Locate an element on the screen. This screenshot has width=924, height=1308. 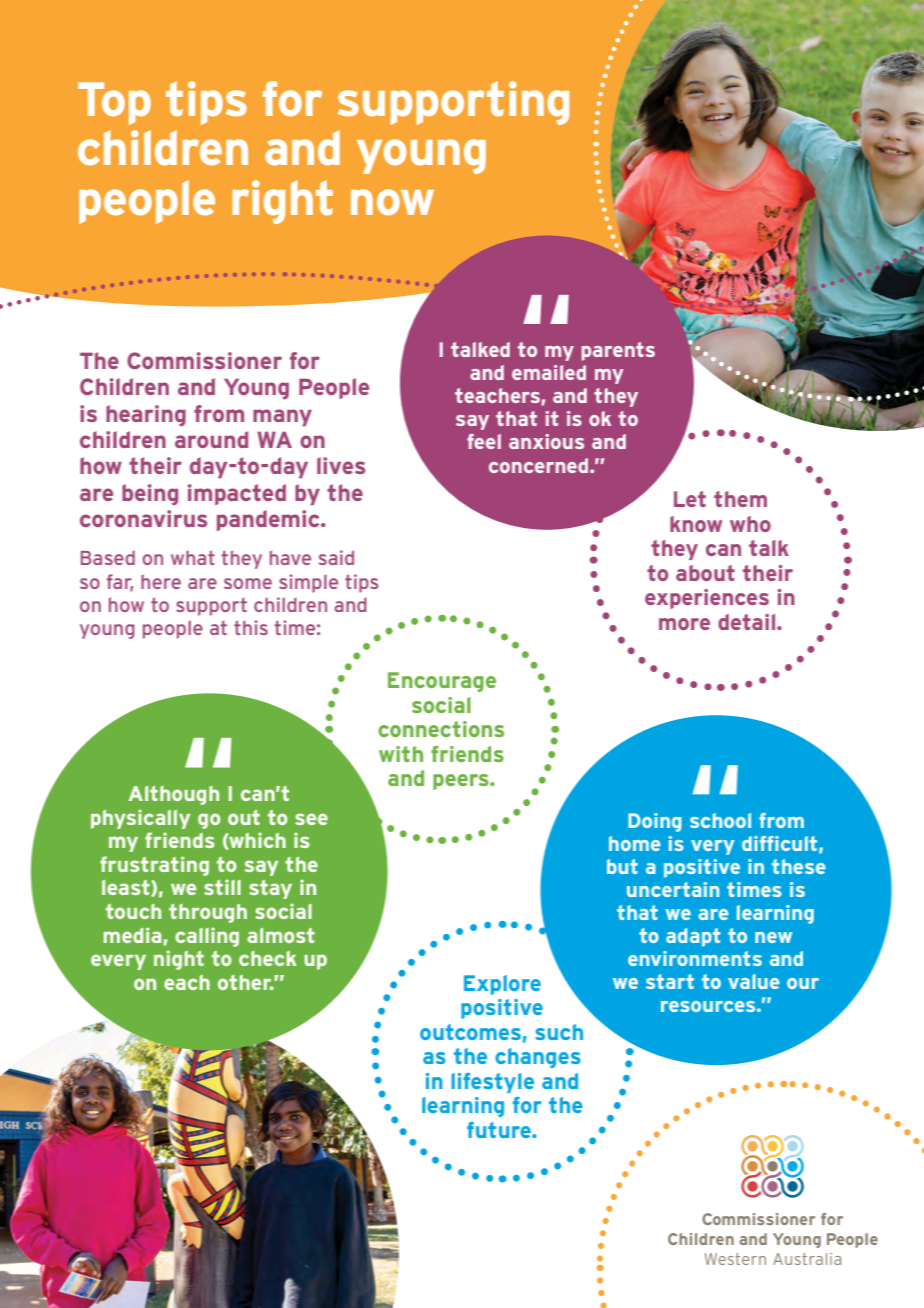
Encourage is located at coordinates (442, 682).
